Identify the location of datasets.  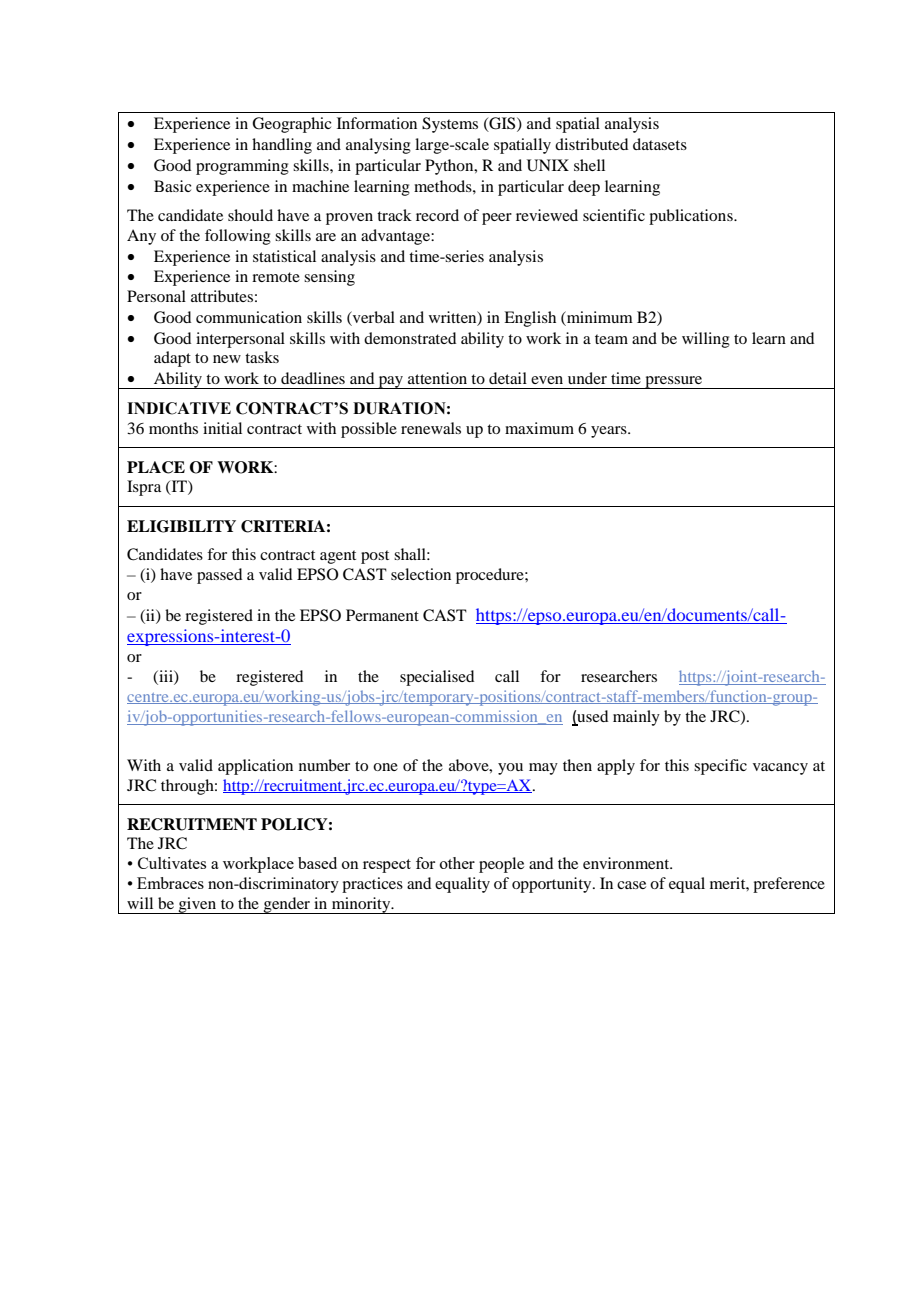
(660, 144).
